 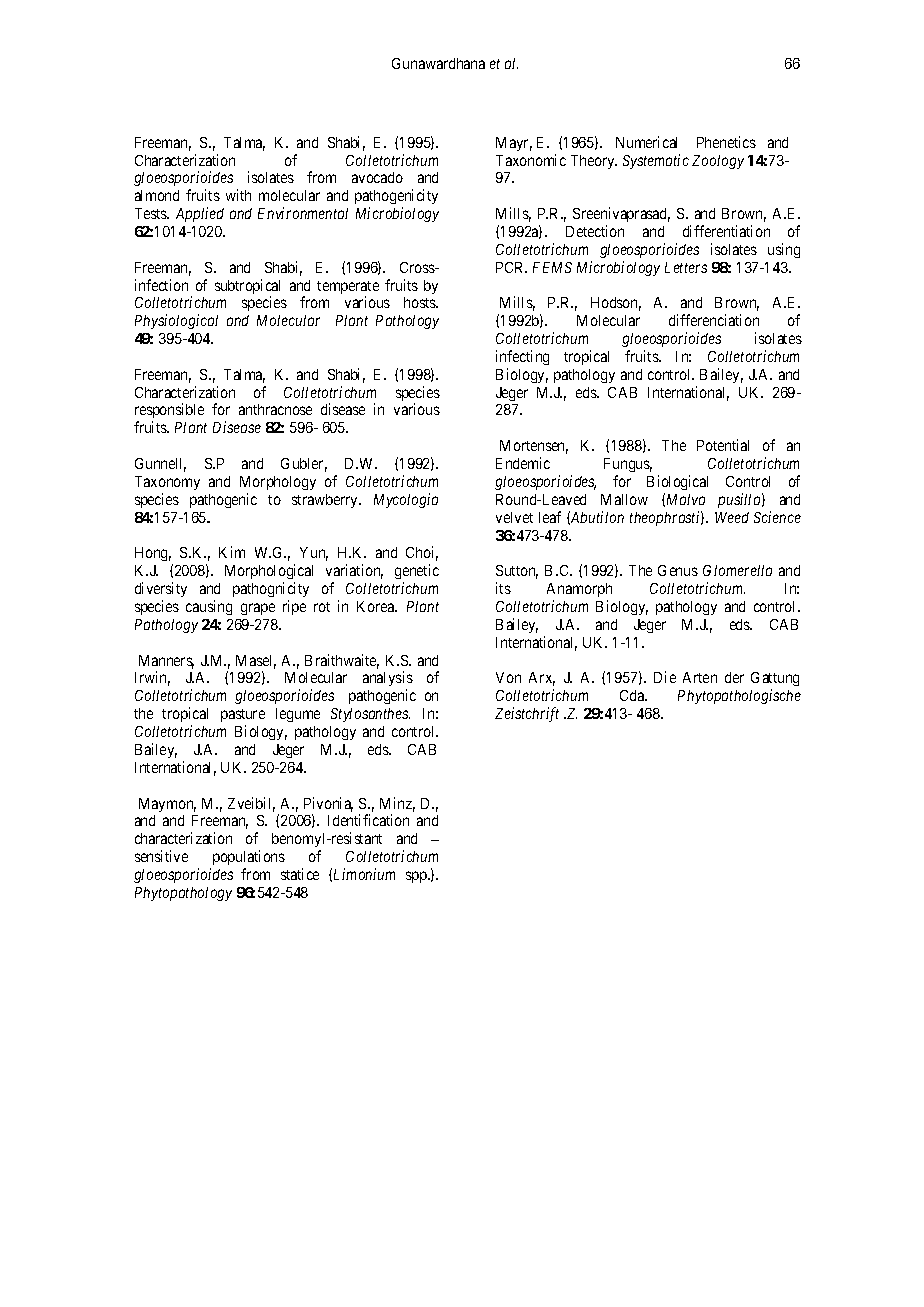 What do you see at coordinates (278, 483) in the page?
I see `Morphology` at bounding box center [278, 483].
